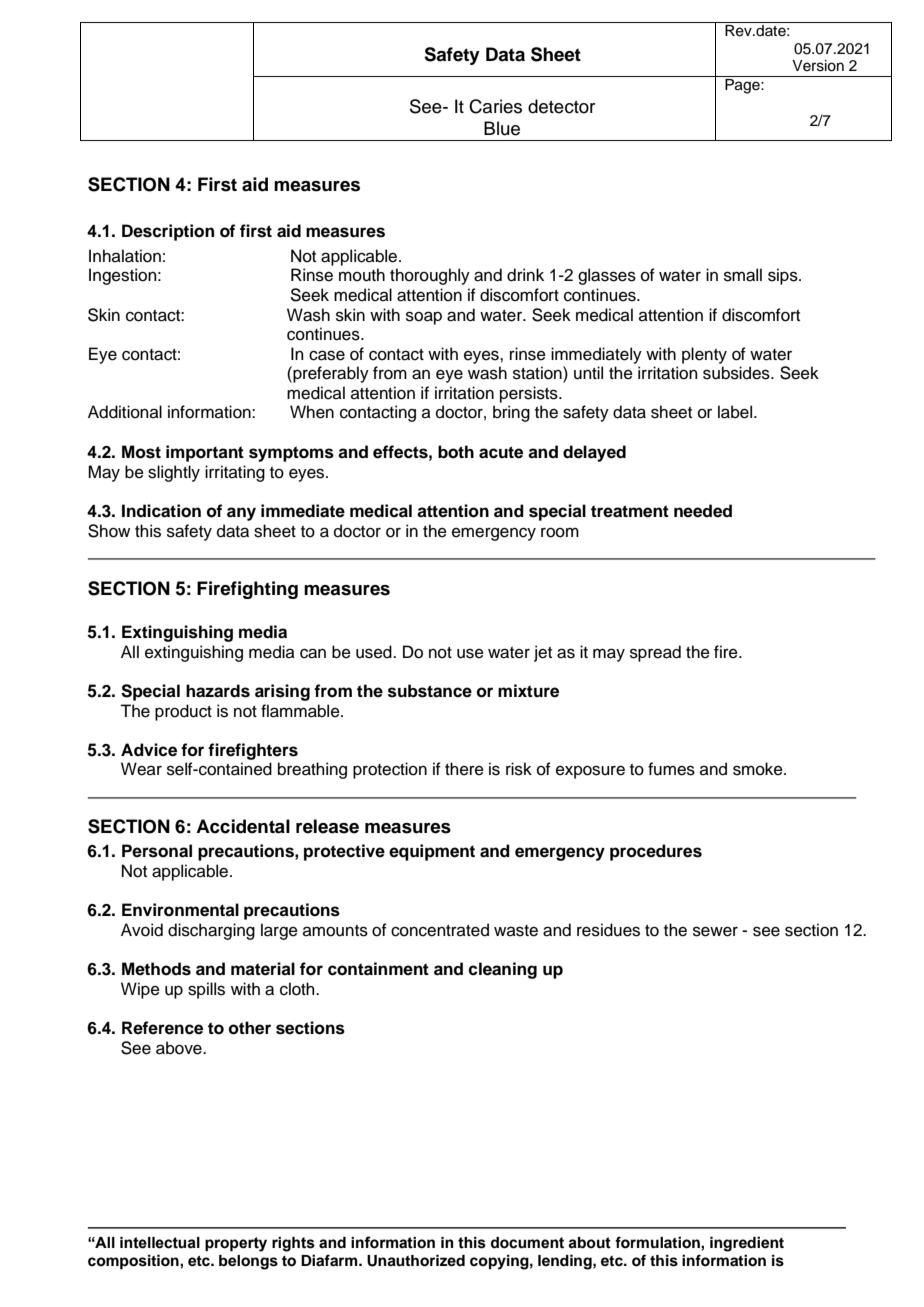  Describe the element at coordinates (747, 1244) in the page. I see `ingredient` at that location.
